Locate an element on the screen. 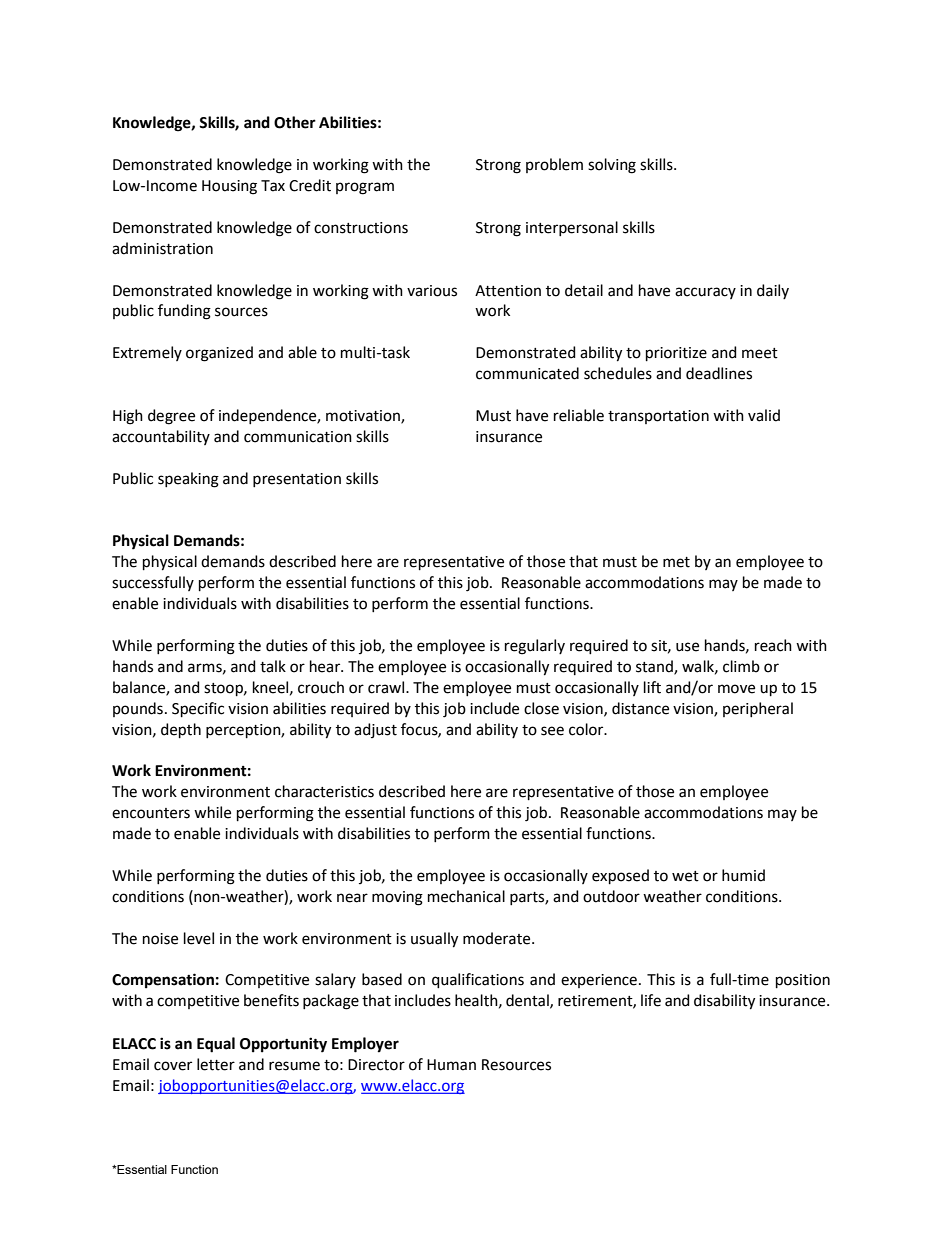 The width and height of the screenshot is (952, 1233). mechanical is located at coordinates (466, 896).
